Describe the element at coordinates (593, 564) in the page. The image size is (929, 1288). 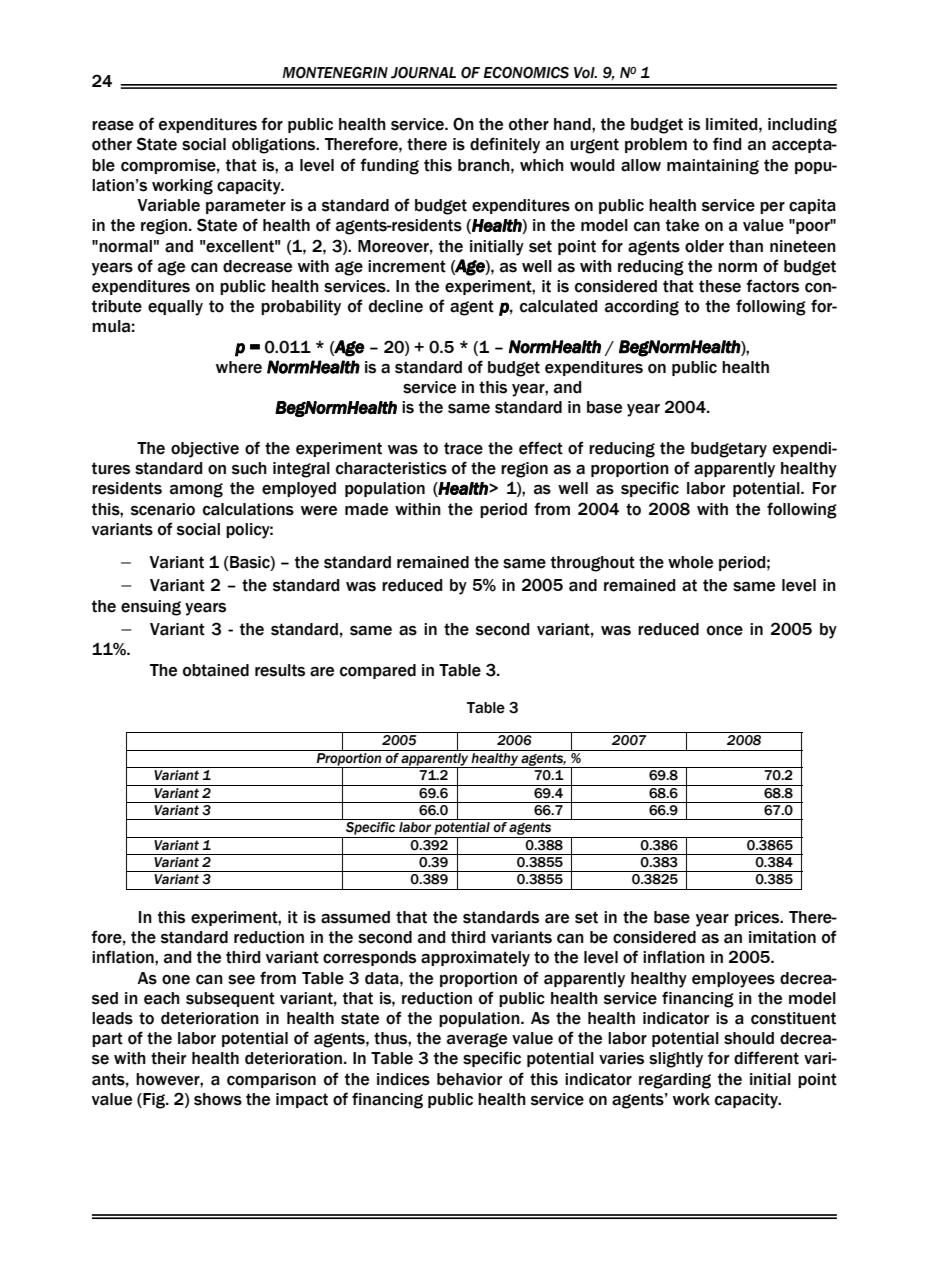
I see `throughout` at that location.
